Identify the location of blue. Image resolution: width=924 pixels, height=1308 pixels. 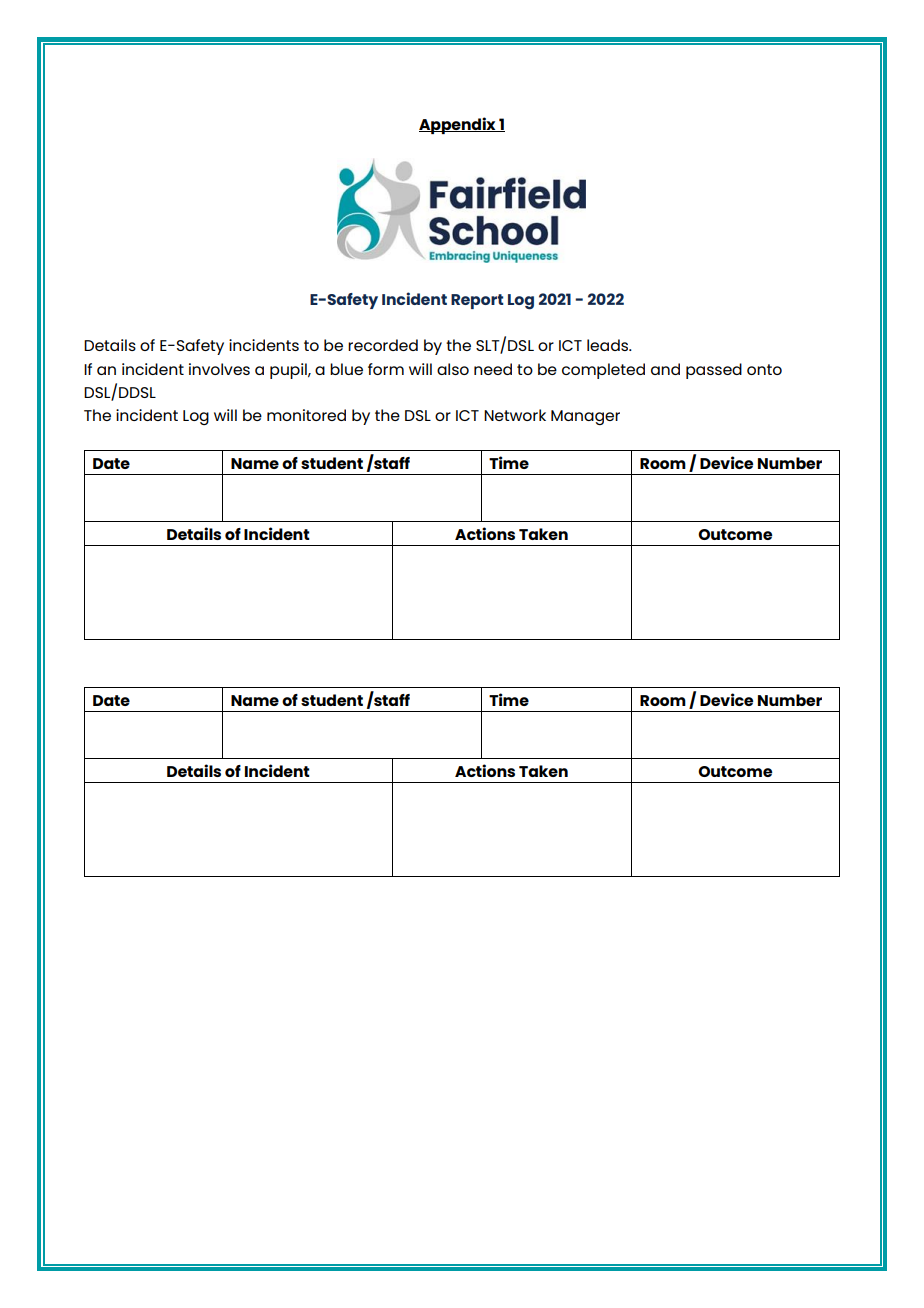
(346, 369).
